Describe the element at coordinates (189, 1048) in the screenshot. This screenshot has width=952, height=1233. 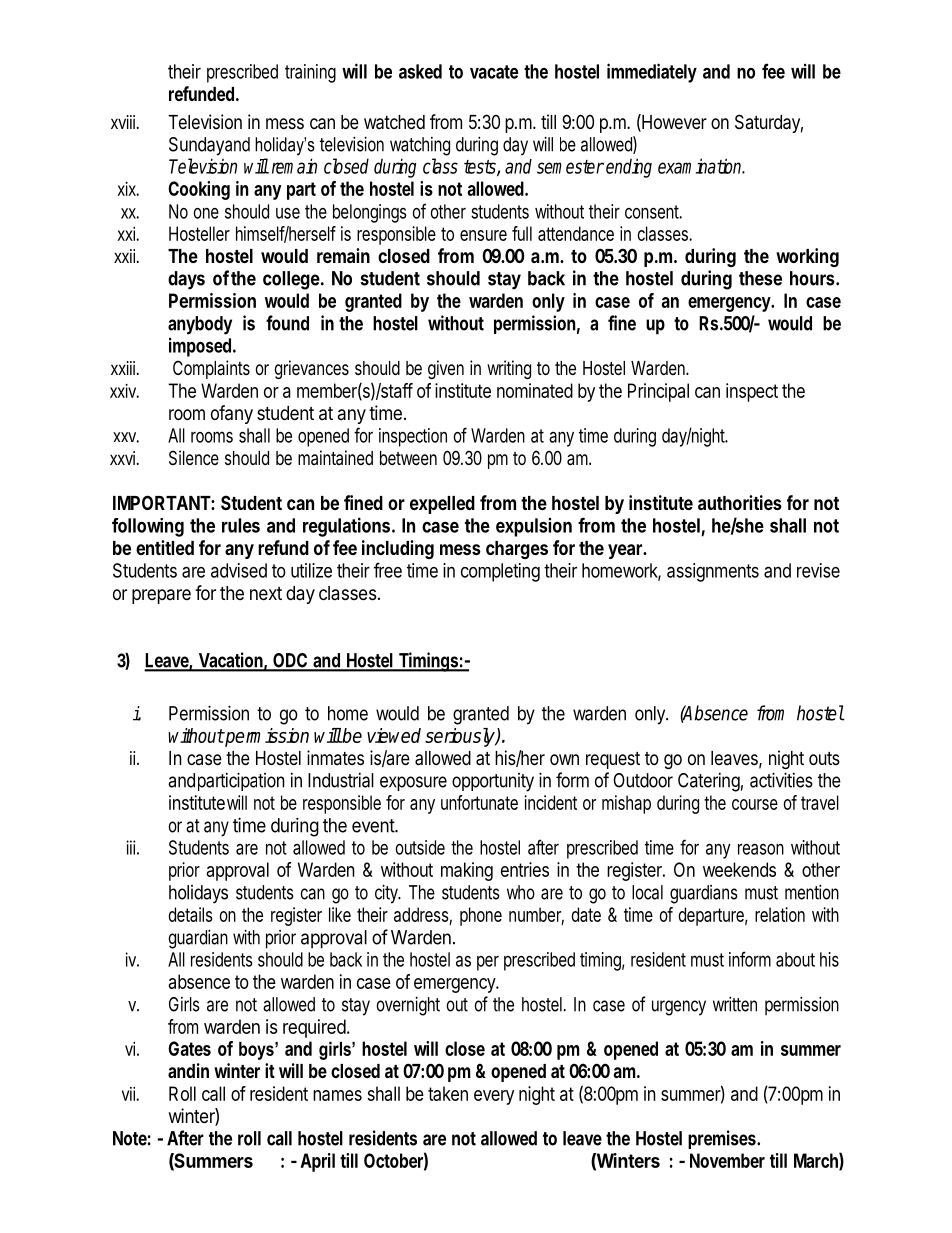
I see `Gates` at that location.
